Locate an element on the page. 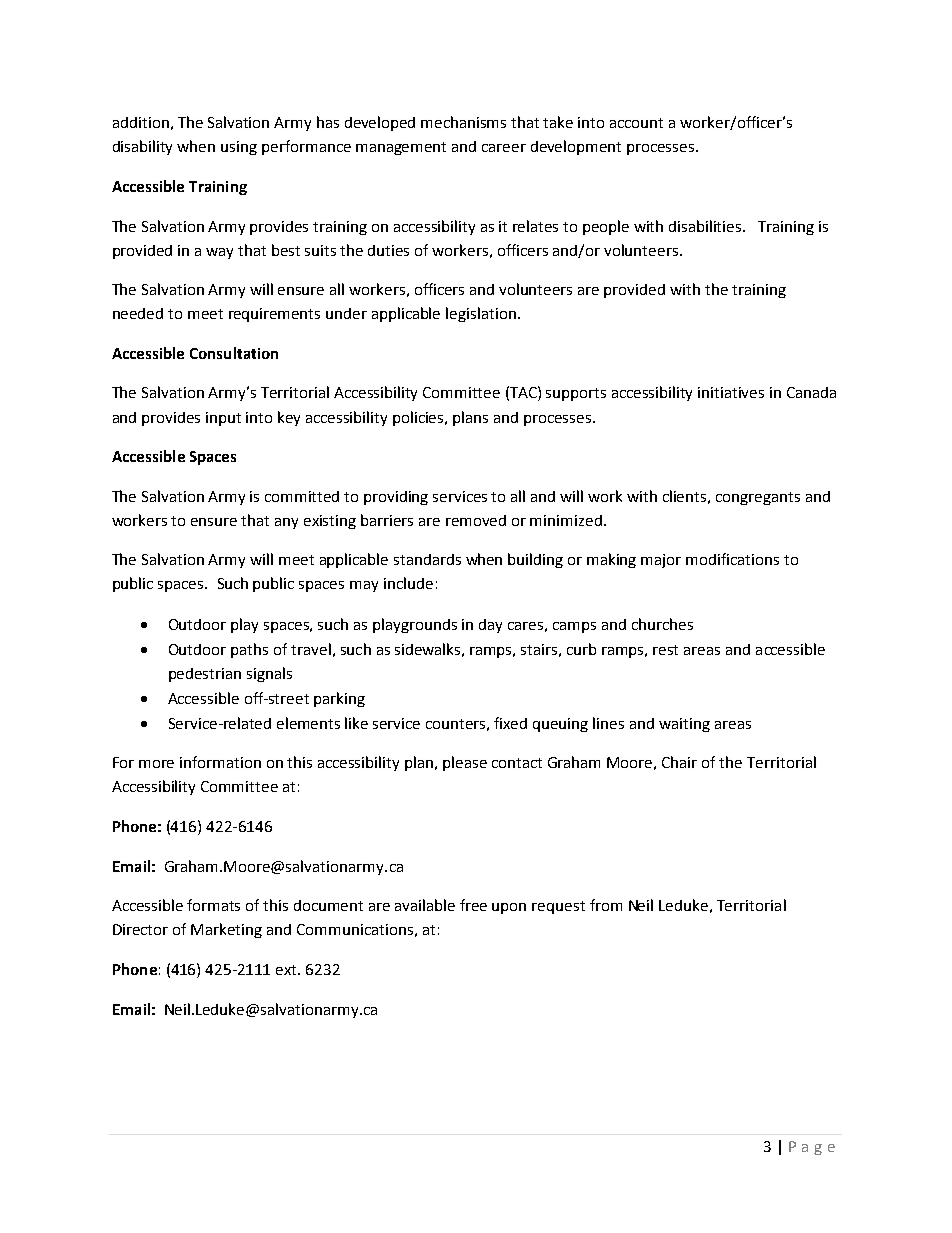 The height and width of the document is (1233, 952). using is located at coordinates (239, 148).
